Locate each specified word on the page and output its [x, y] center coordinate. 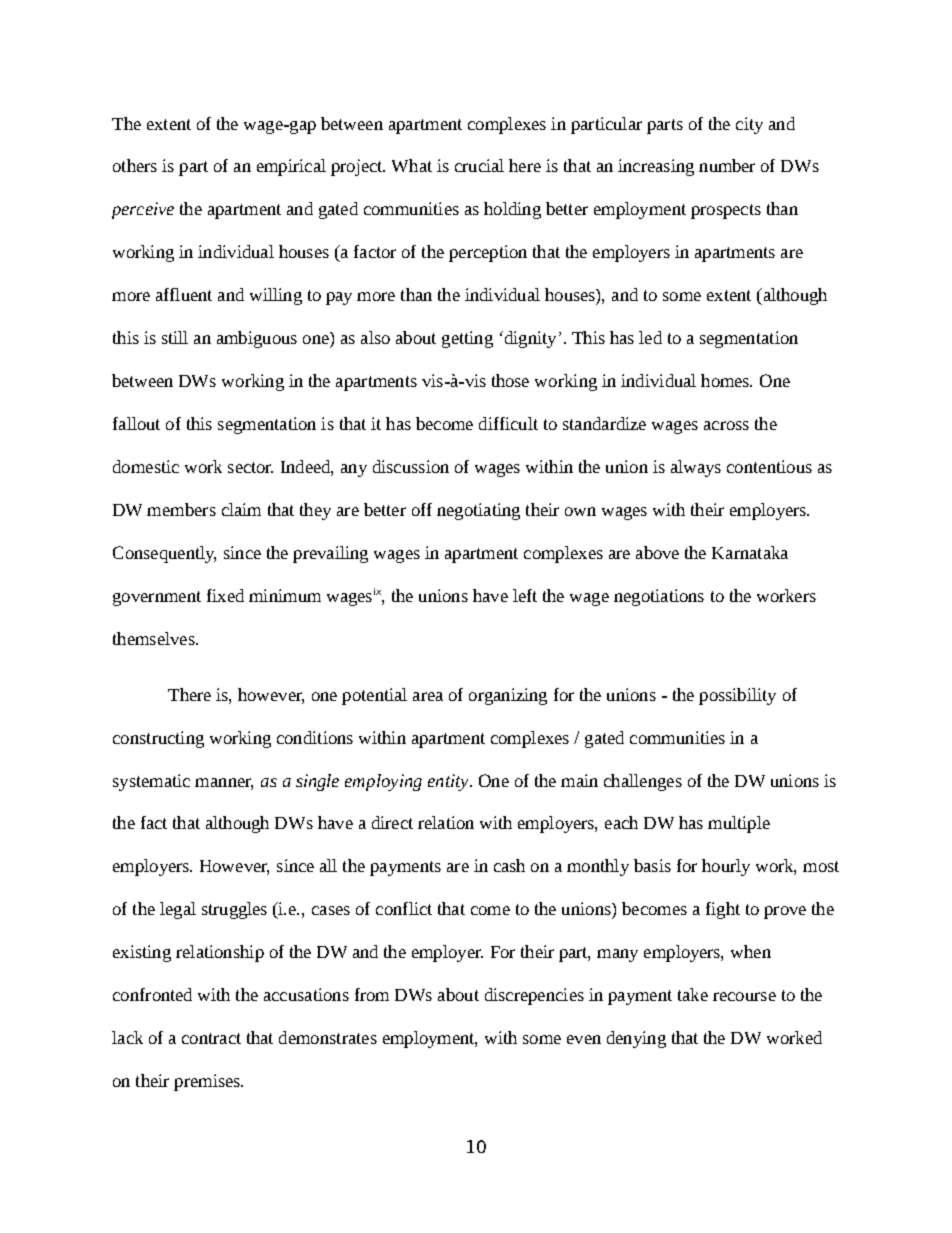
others [135, 165]
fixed [225, 595]
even [584, 1039]
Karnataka [750, 552]
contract [211, 1038]
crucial [479, 165]
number [727, 165]
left [525, 595]
